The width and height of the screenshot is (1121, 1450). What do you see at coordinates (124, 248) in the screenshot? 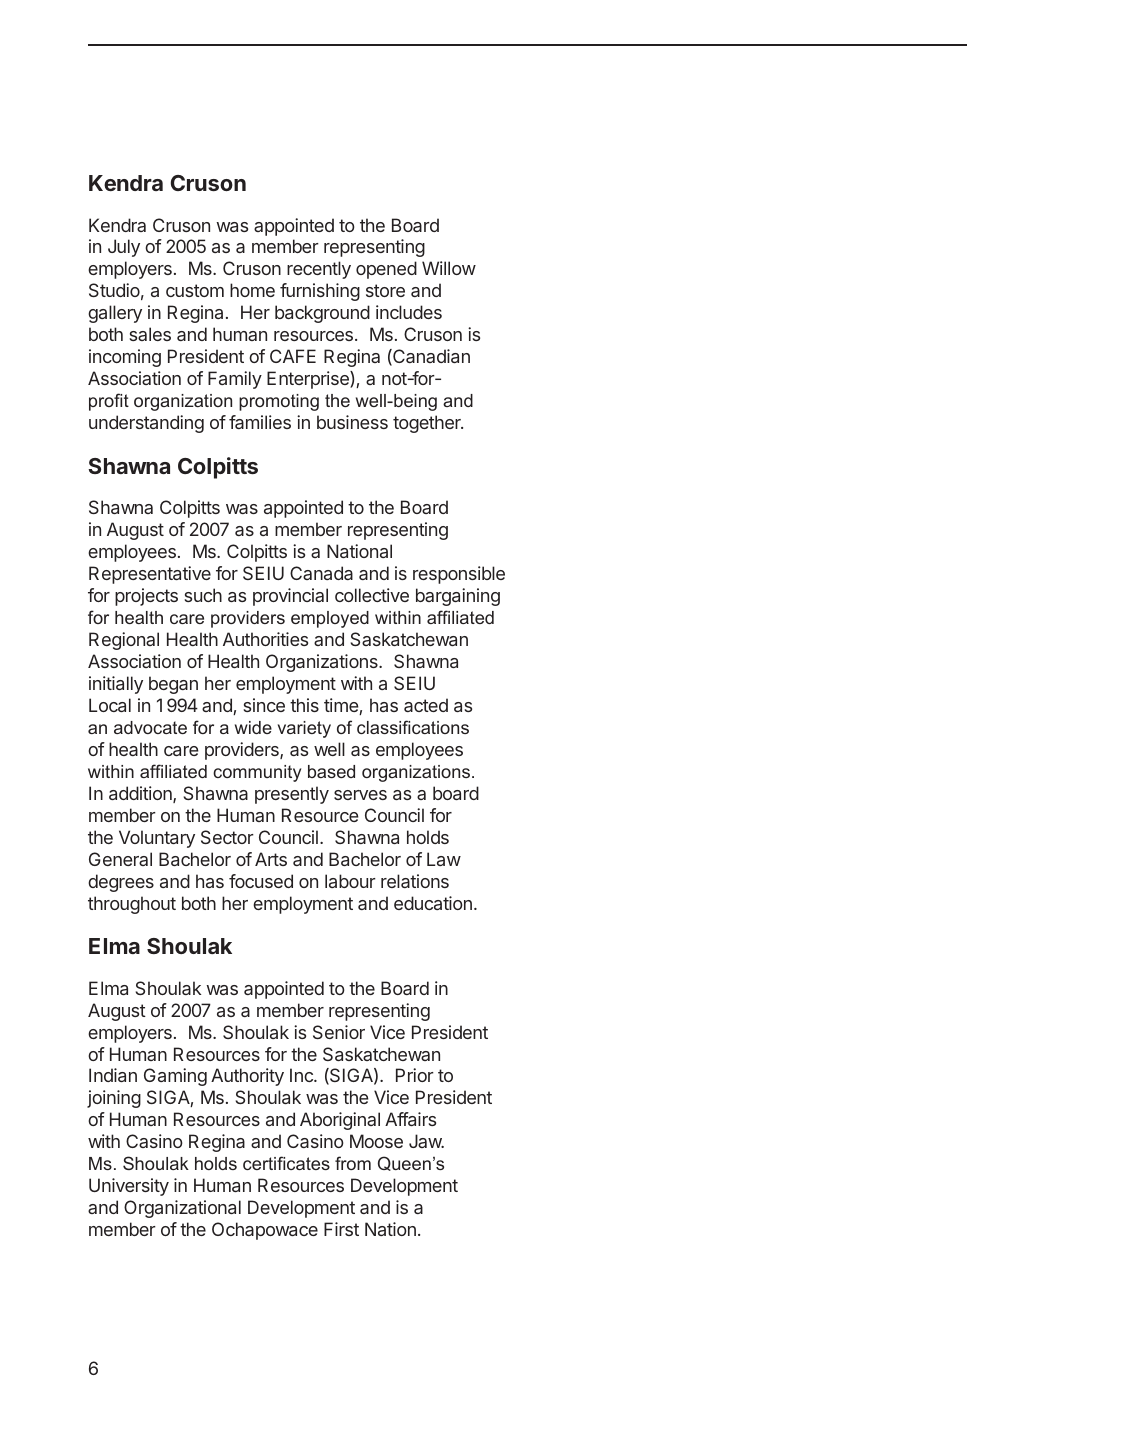
I see `July` at bounding box center [124, 248].
